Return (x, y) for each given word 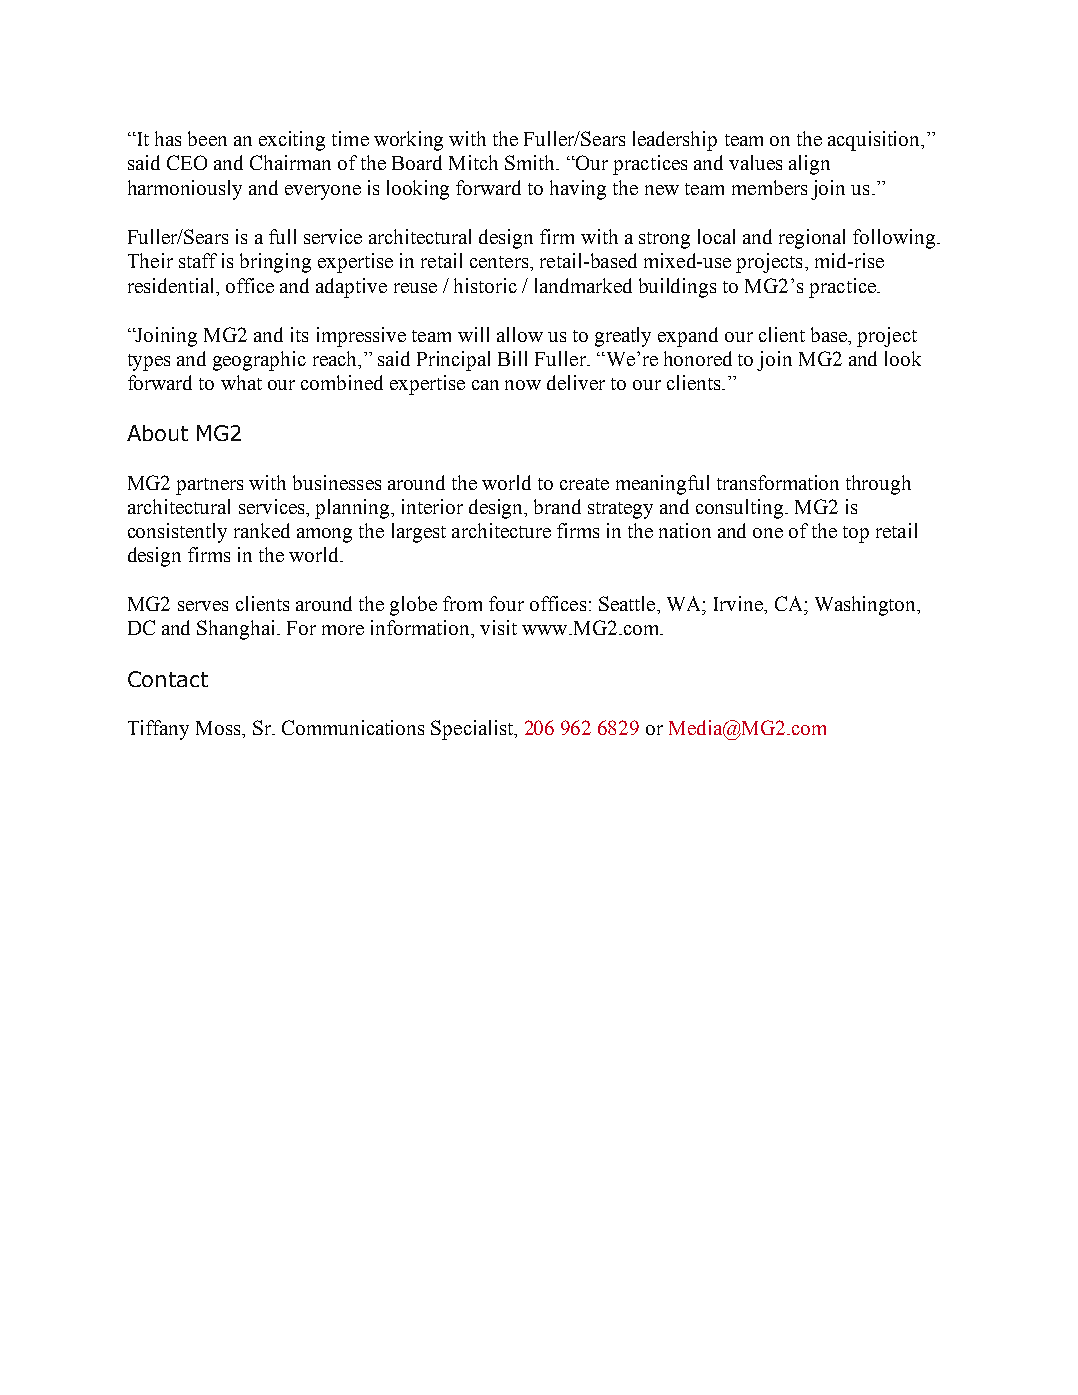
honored (698, 358)
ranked (262, 530)
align (809, 165)
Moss (219, 728)
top (856, 534)
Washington (867, 606)
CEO (187, 162)
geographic (259, 361)
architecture (501, 530)
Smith (531, 162)
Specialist (473, 730)
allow (520, 334)
